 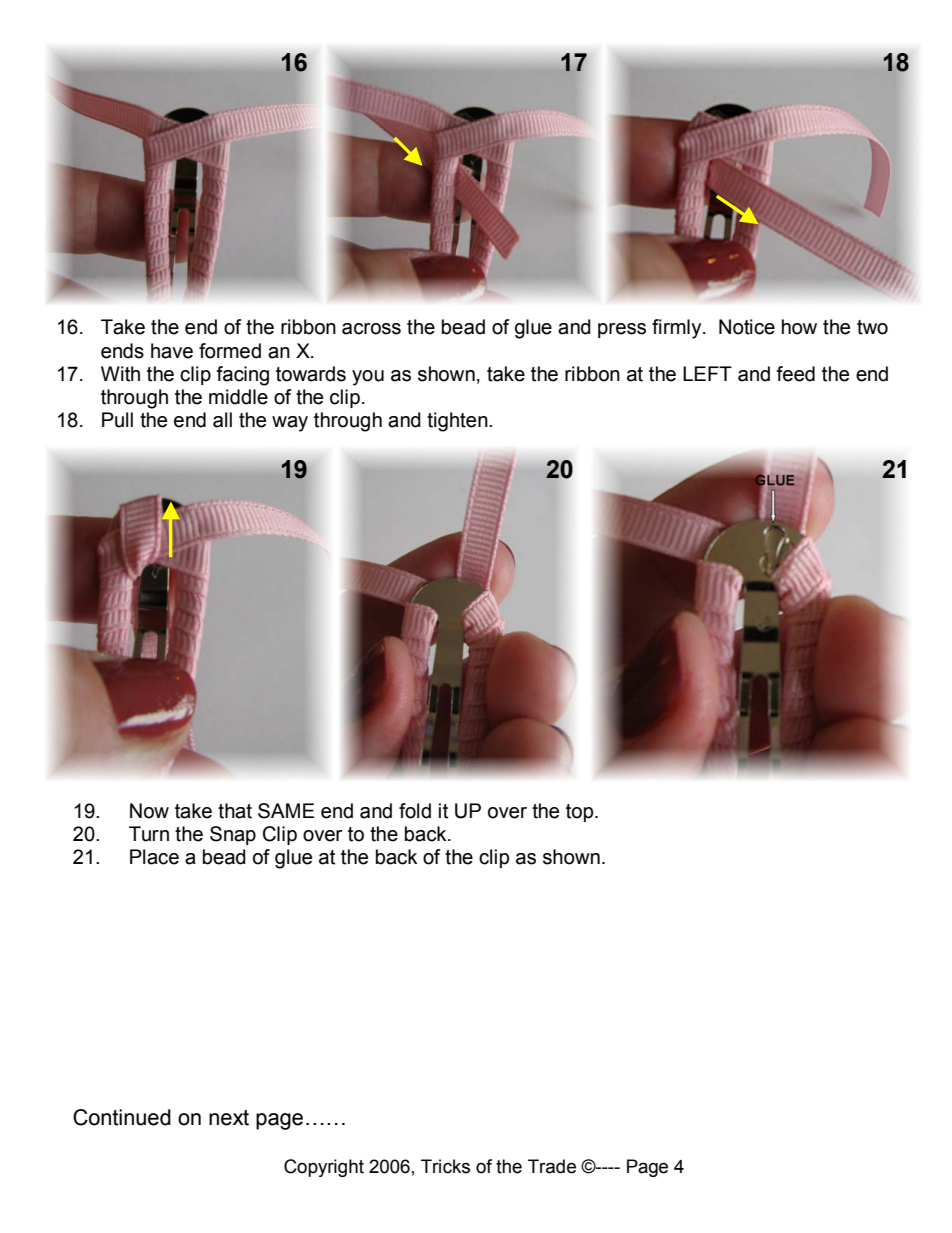 What do you see at coordinates (458, 422) in the screenshot?
I see `tighten` at bounding box center [458, 422].
